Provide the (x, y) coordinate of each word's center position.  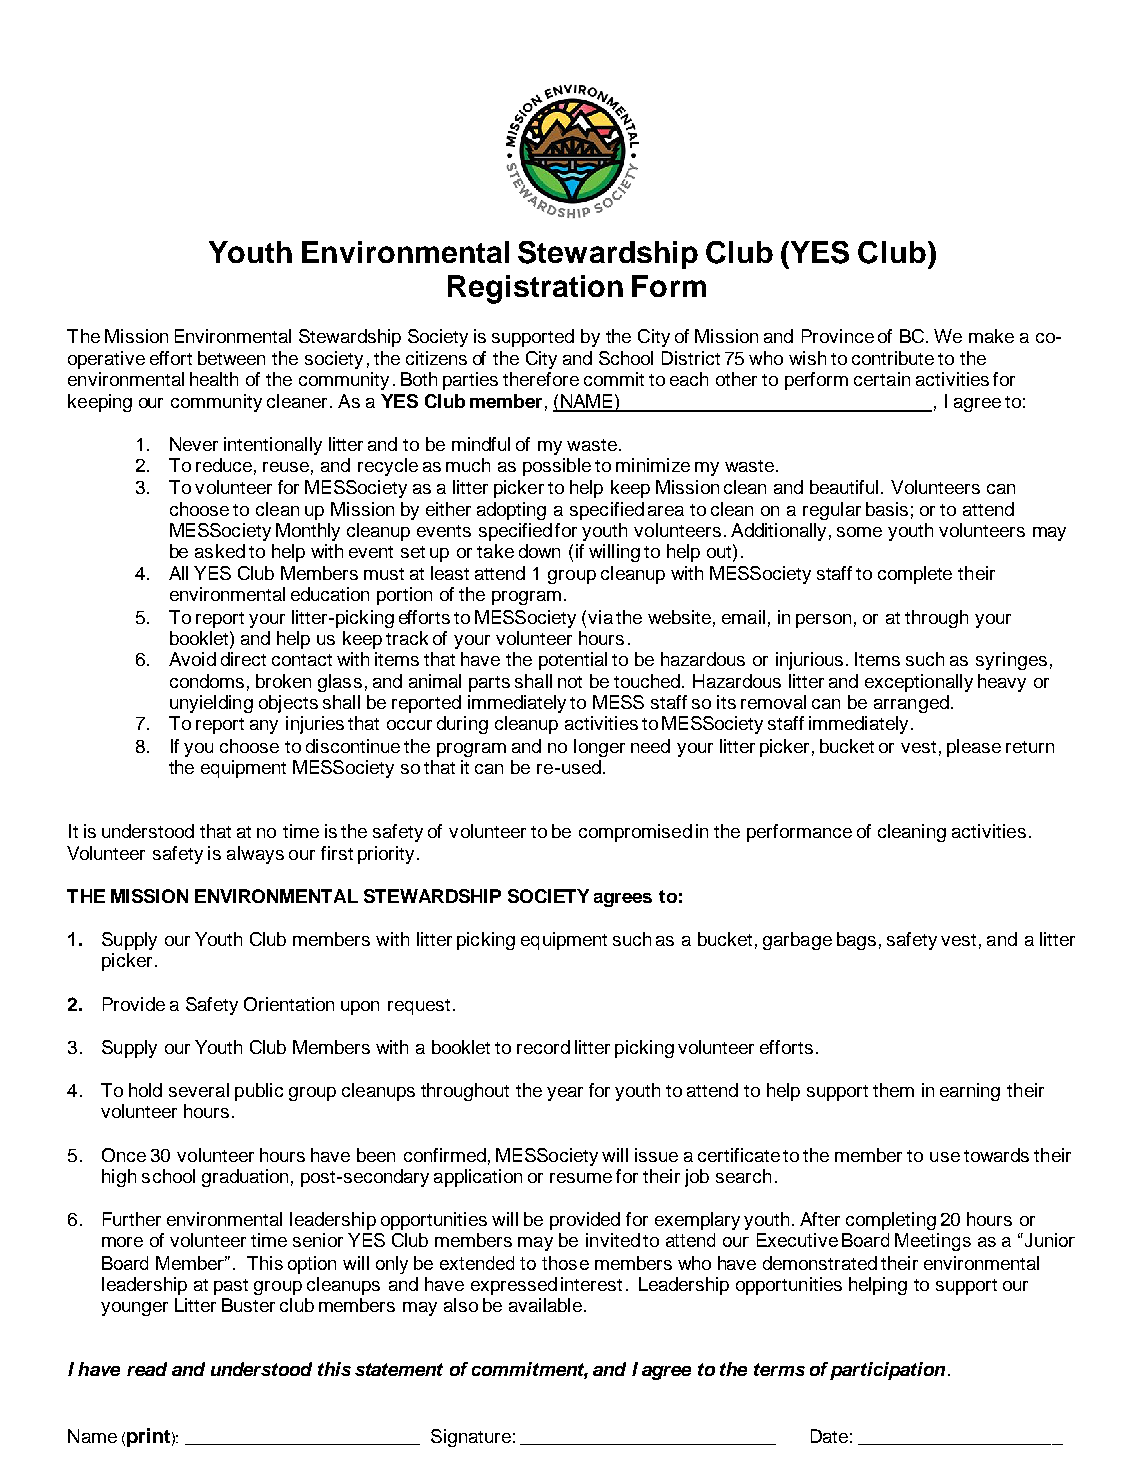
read (147, 1369)
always (255, 855)
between (231, 358)
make (991, 336)
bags (856, 941)
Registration (535, 289)
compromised (635, 833)
